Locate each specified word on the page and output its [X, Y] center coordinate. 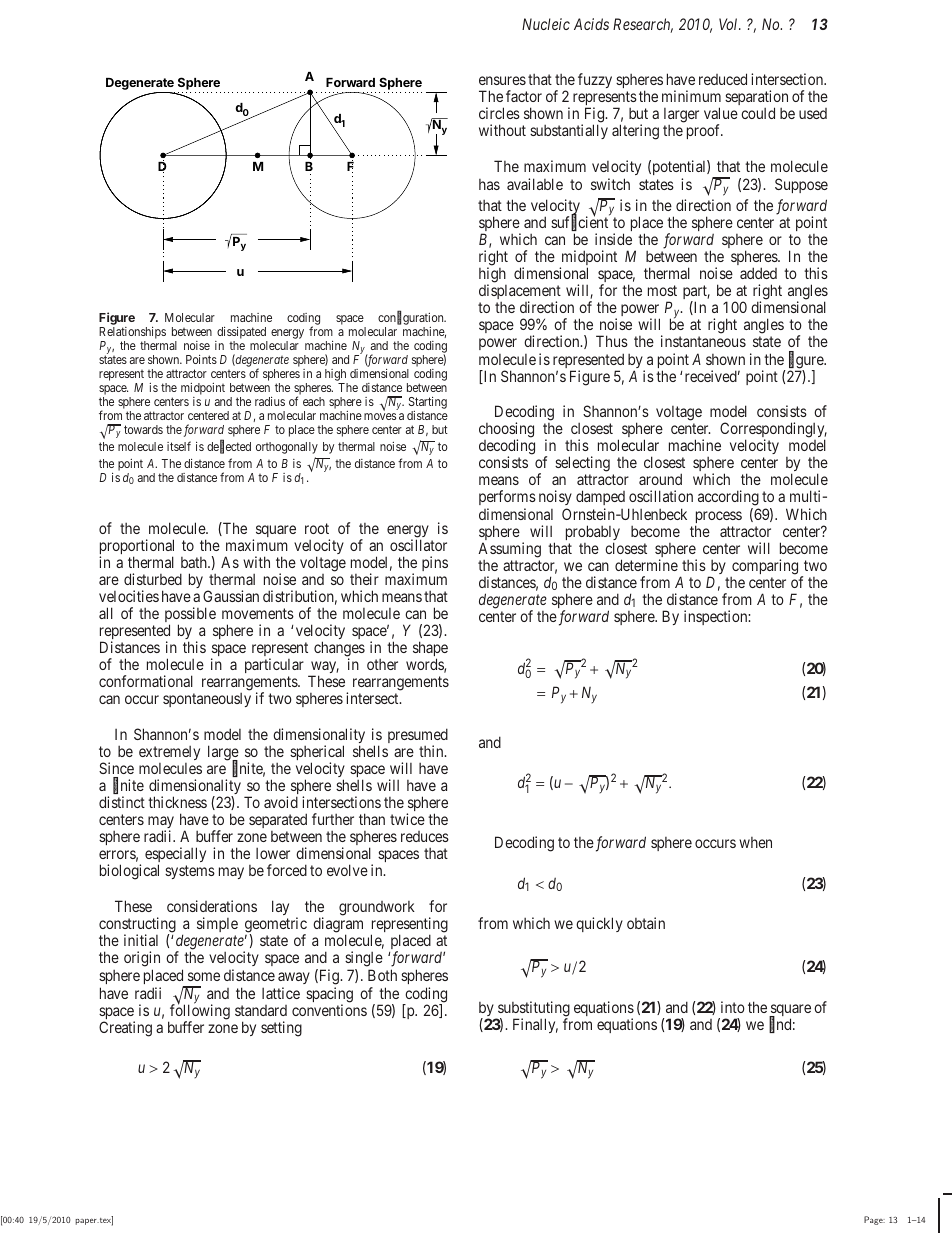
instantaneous [703, 341]
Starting [428, 404]
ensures [502, 80]
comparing [765, 567]
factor [524, 96]
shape [430, 650]
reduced [723, 79]
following [199, 1013]
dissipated [241, 334]
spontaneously [207, 700]
